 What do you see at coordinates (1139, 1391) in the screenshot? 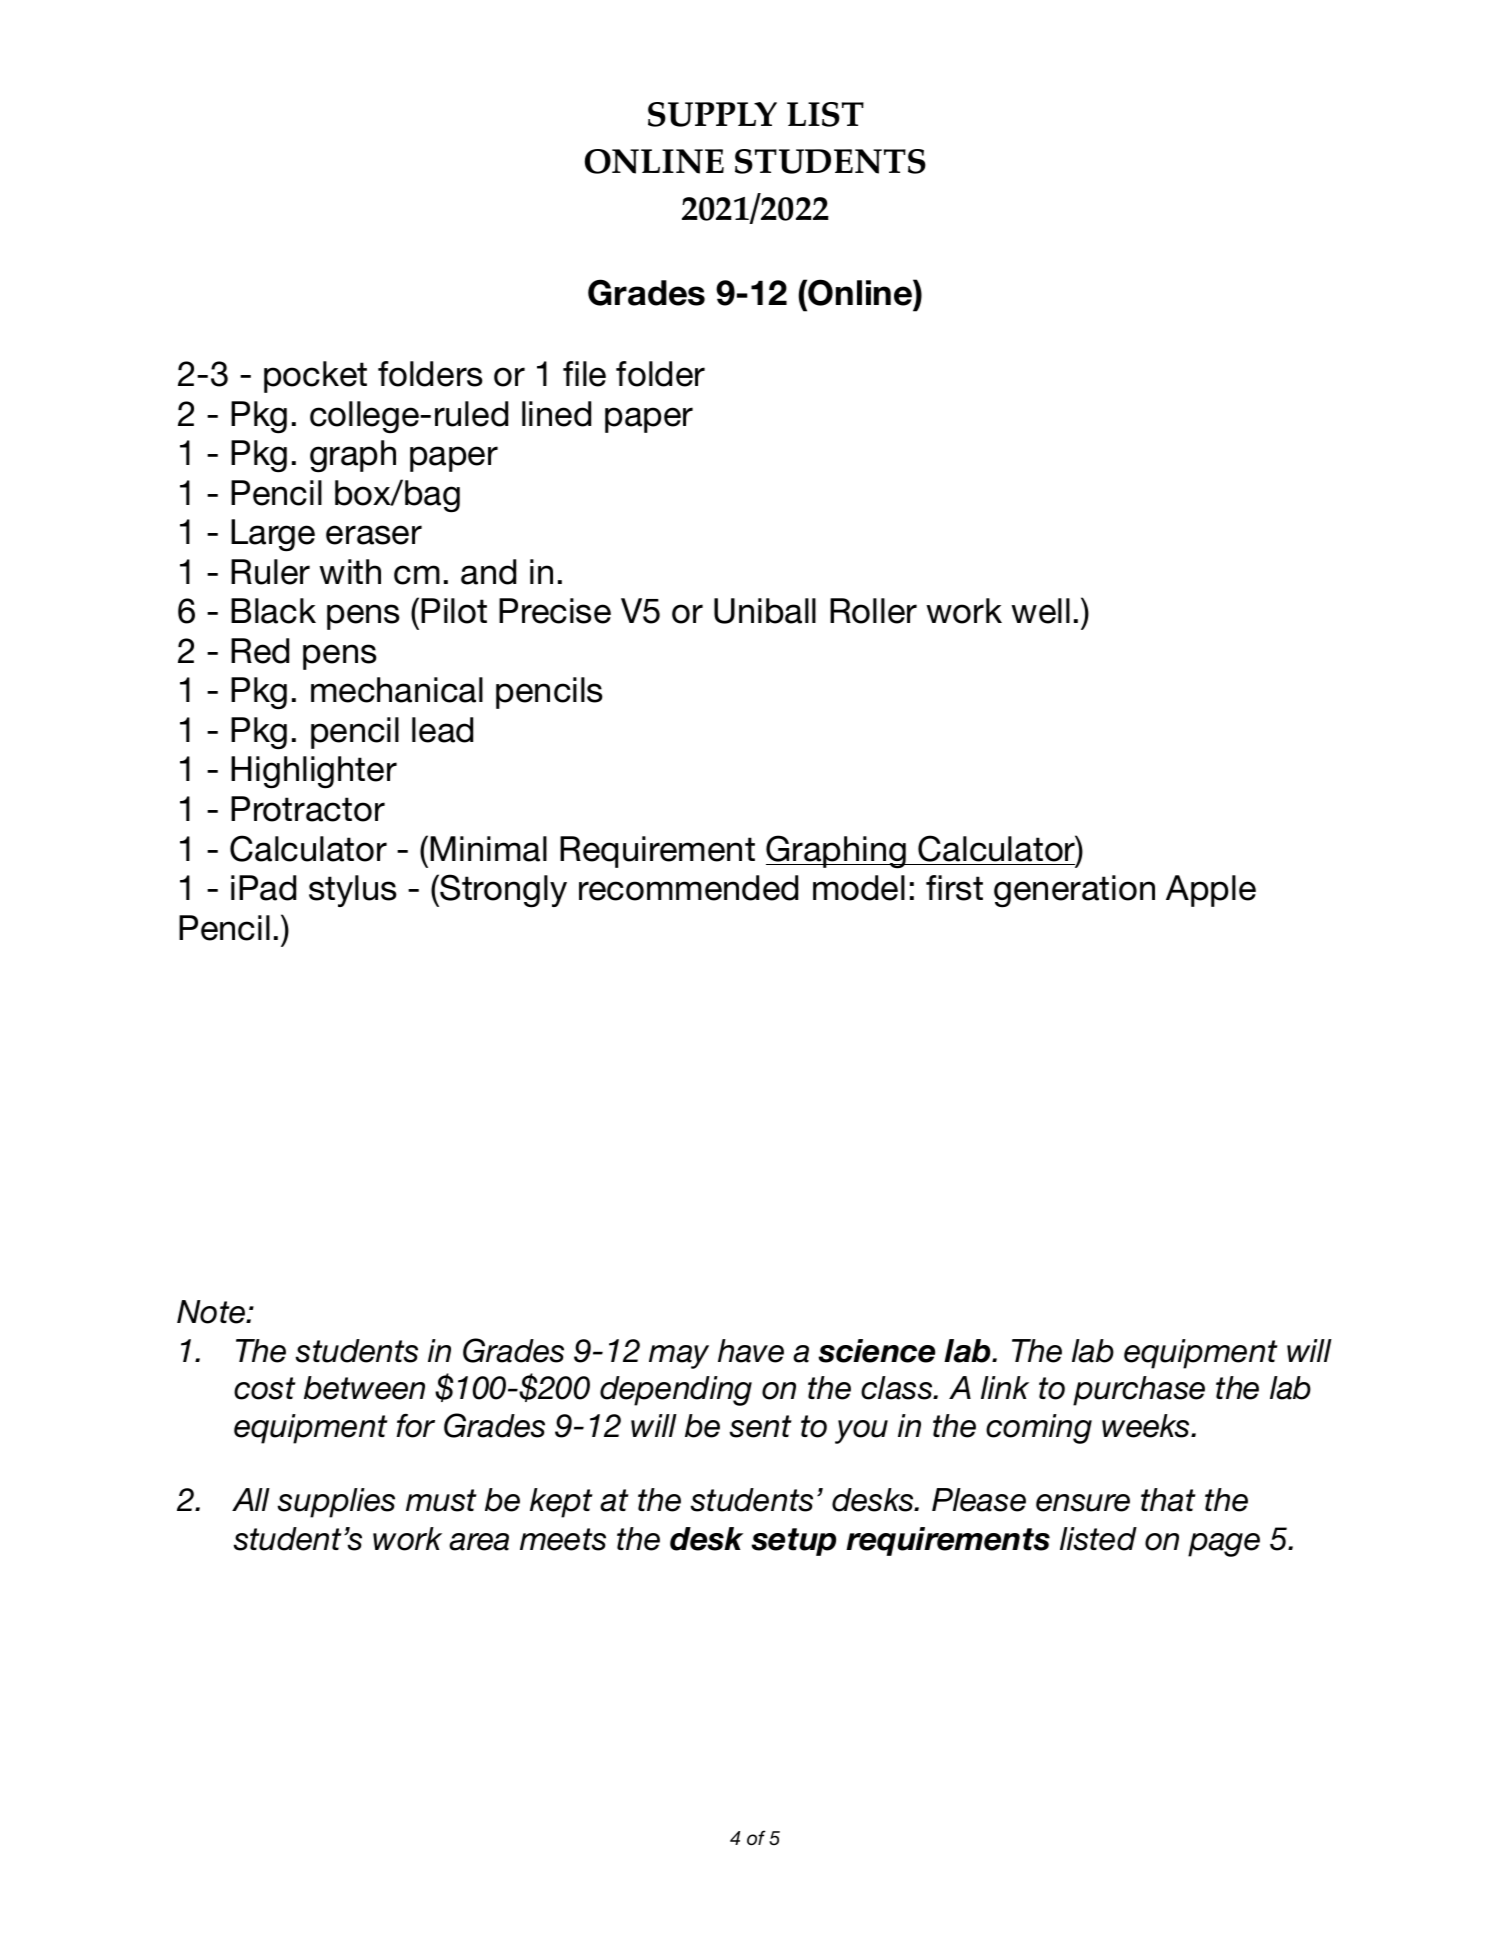
I see `purchase` at bounding box center [1139, 1391].
